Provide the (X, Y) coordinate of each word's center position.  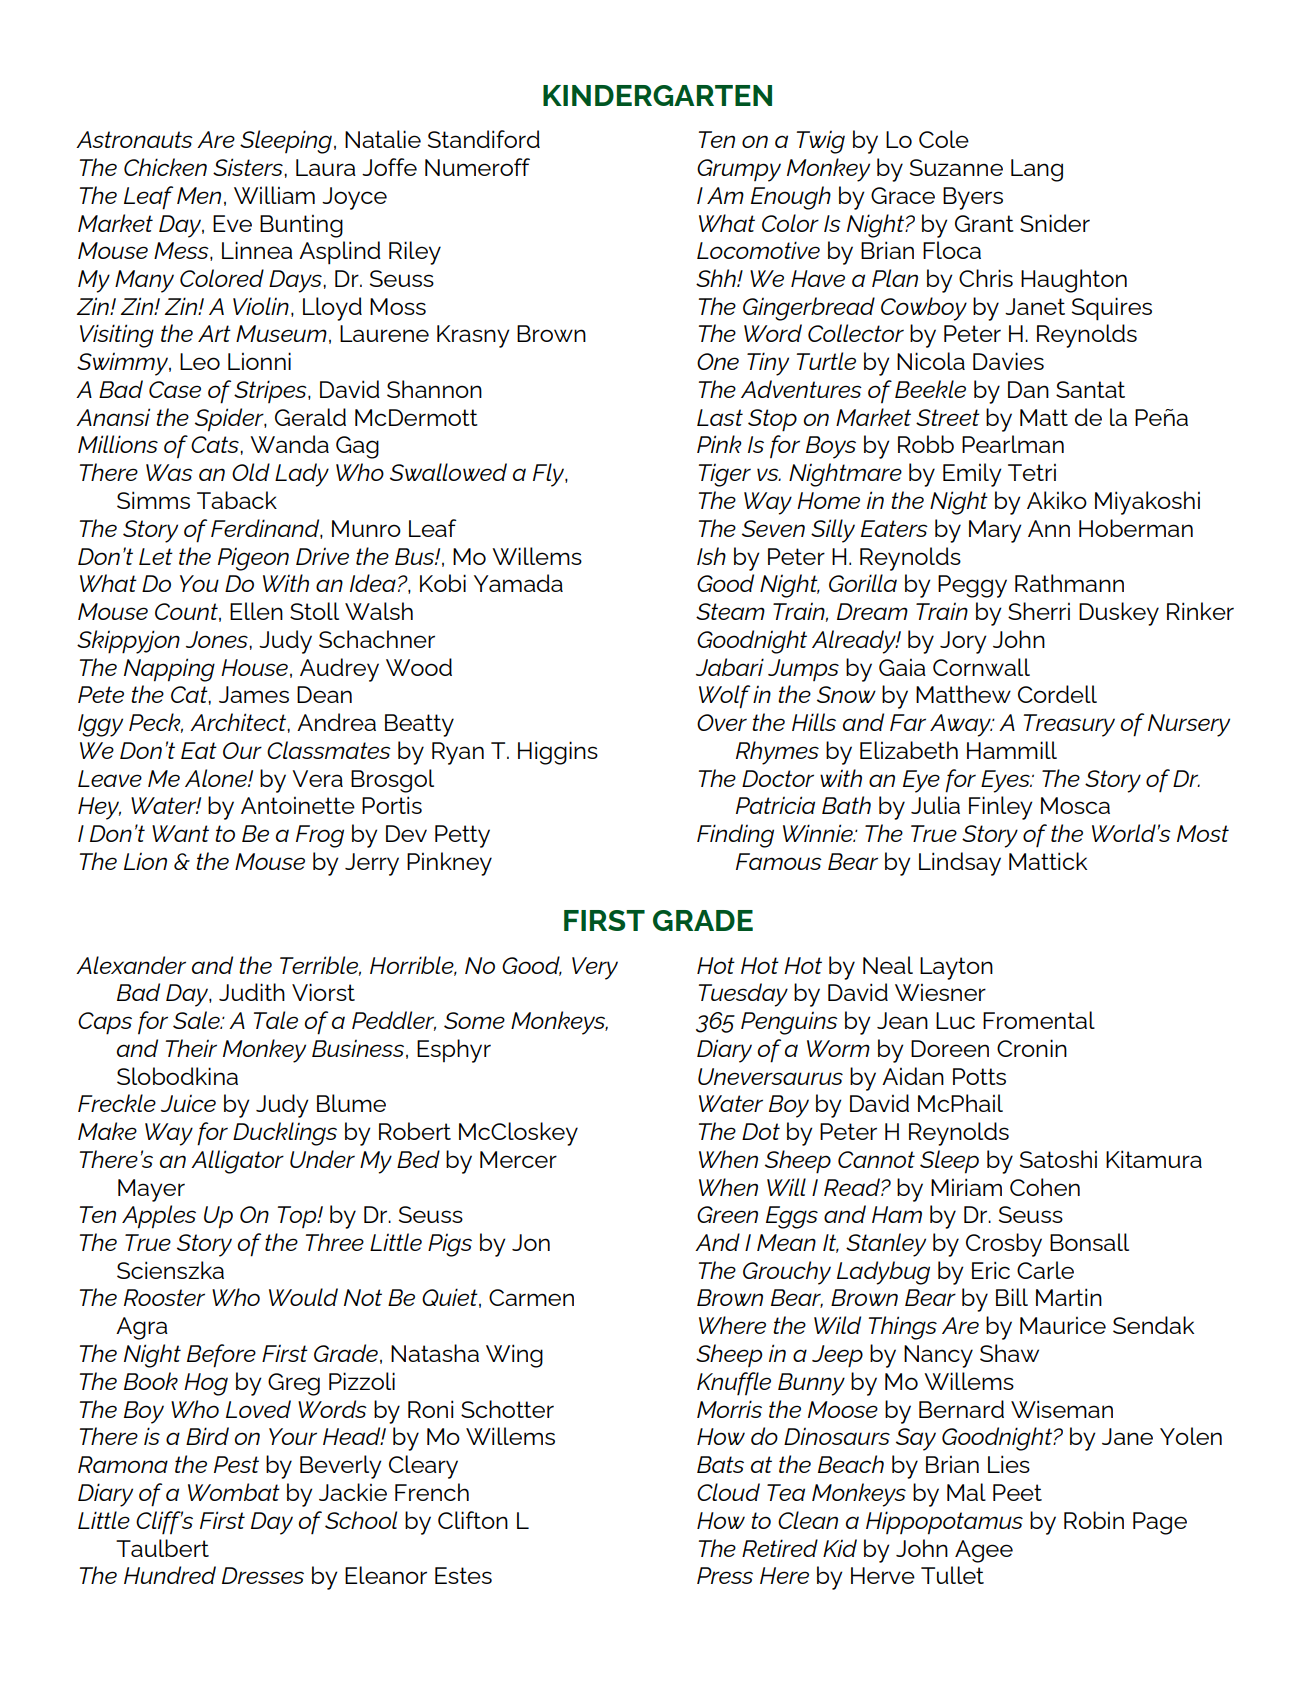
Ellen (256, 611)
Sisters (249, 167)
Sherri (1039, 611)
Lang (1037, 170)
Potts (979, 1076)
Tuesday (743, 995)
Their (191, 1048)
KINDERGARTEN (657, 95)
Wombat (234, 1492)
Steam (730, 611)
